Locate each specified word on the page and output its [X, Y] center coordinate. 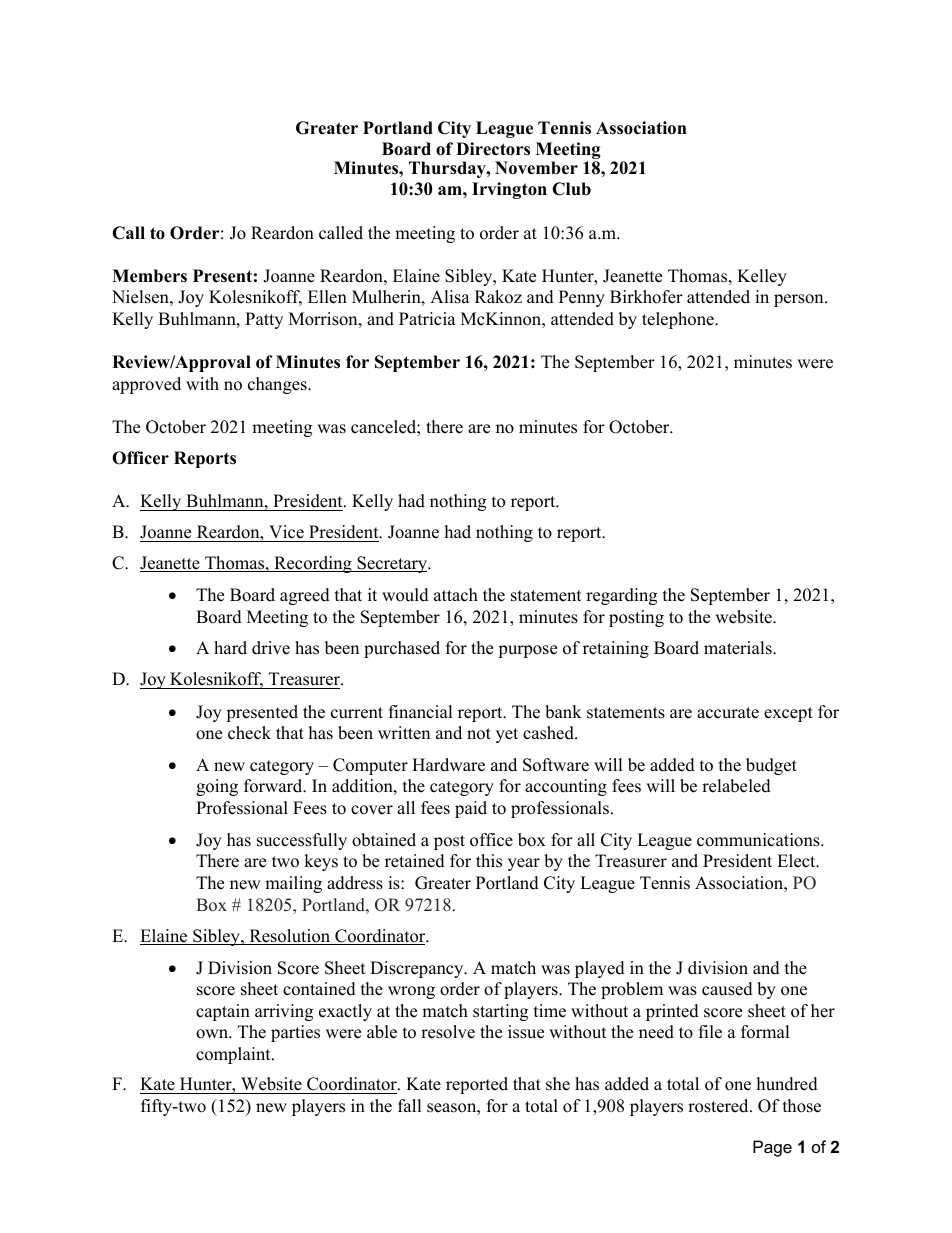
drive [271, 648]
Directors [493, 149]
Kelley [762, 277]
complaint [234, 1055]
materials [739, 648]
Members [149, 276]
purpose [527, 651]
